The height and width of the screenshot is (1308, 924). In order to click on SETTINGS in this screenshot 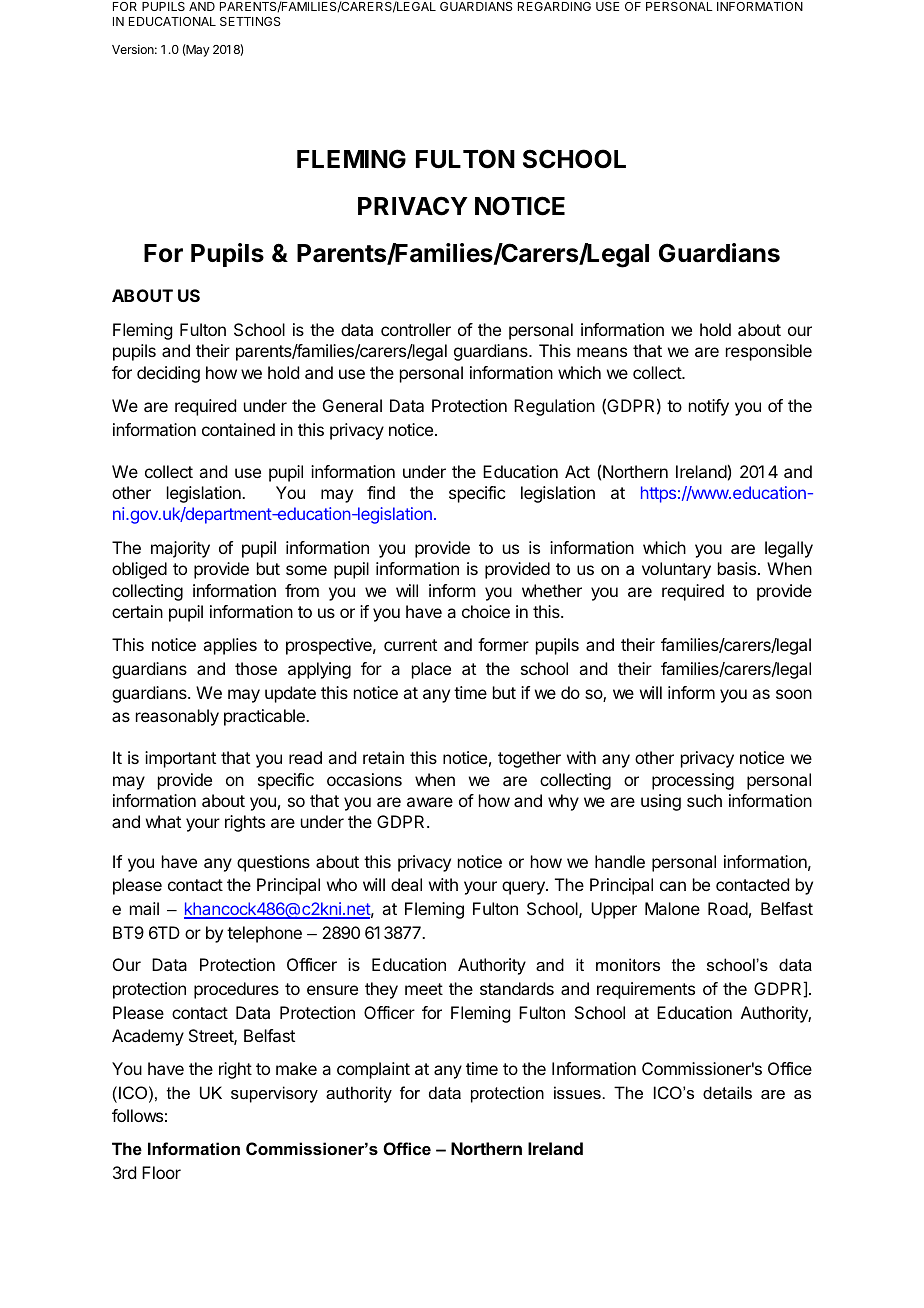, I will do `click(250, 21)`.
